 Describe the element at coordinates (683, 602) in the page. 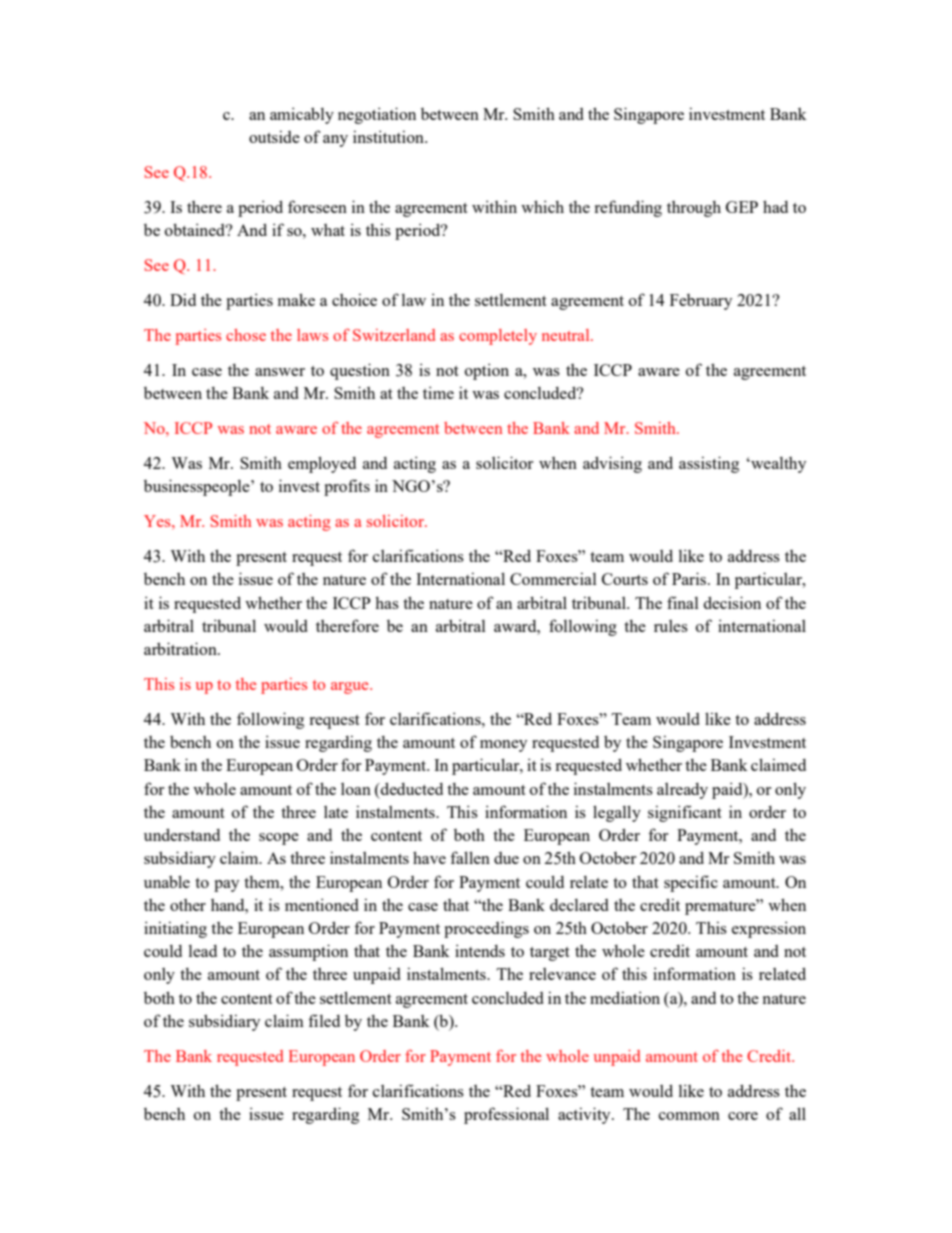

I see `final` at that location.
